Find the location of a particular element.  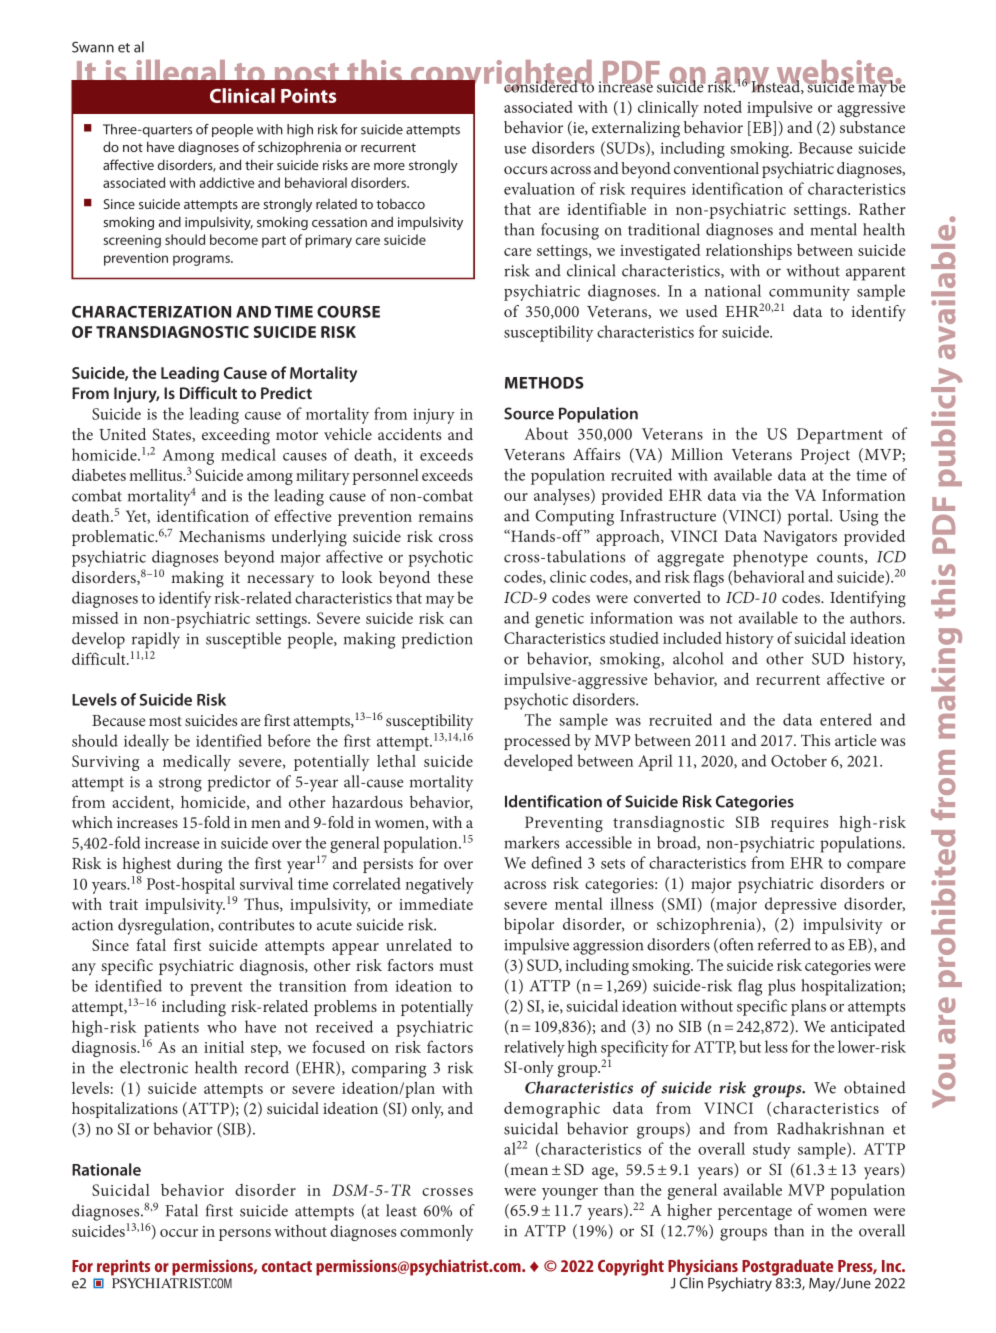

evaluation is located at coordinates (539, 188).
